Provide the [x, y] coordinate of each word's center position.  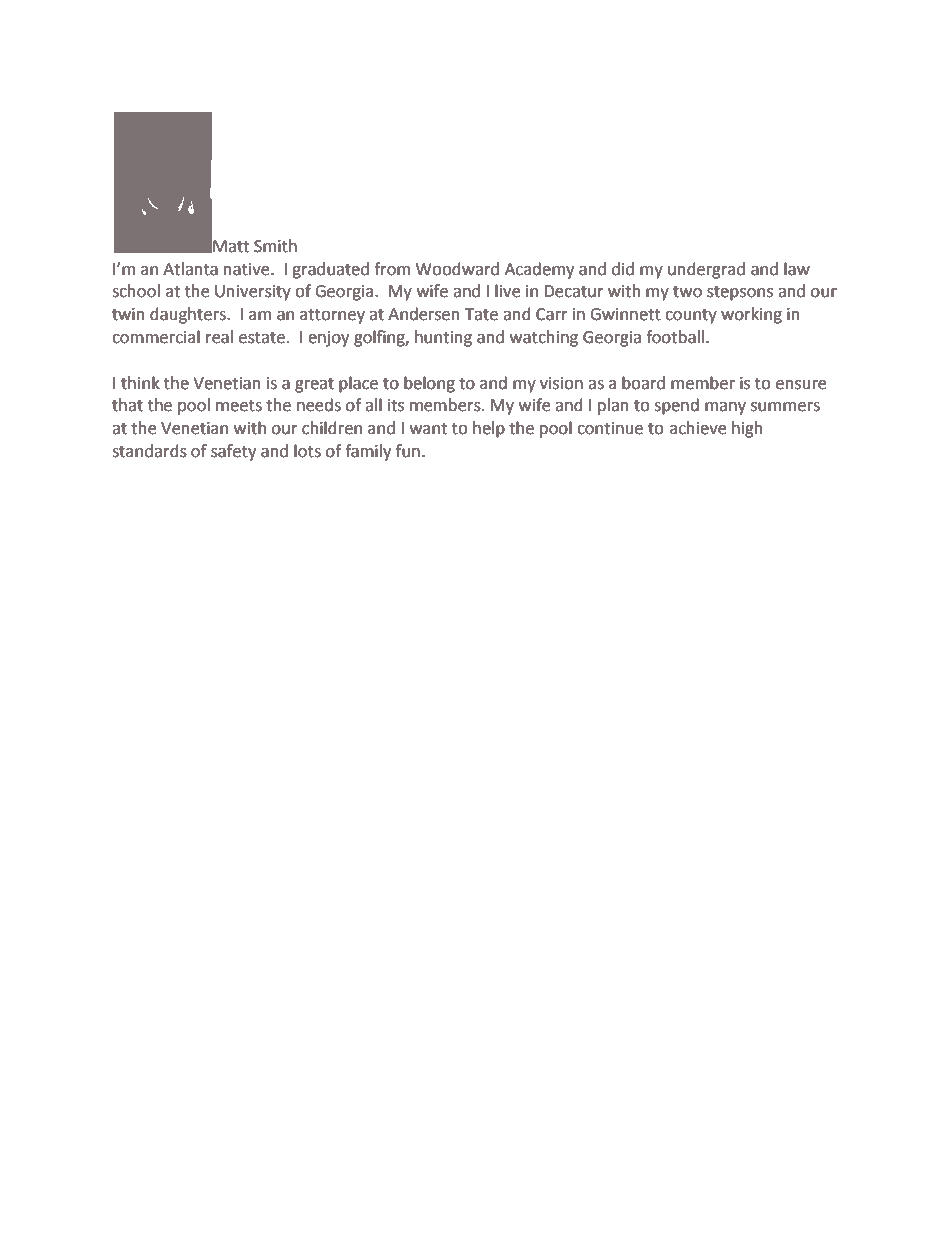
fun [408, 451]
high [747, 429]
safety [233, 452]
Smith [275, 246]
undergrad [706, 270]
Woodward [457, 269]
